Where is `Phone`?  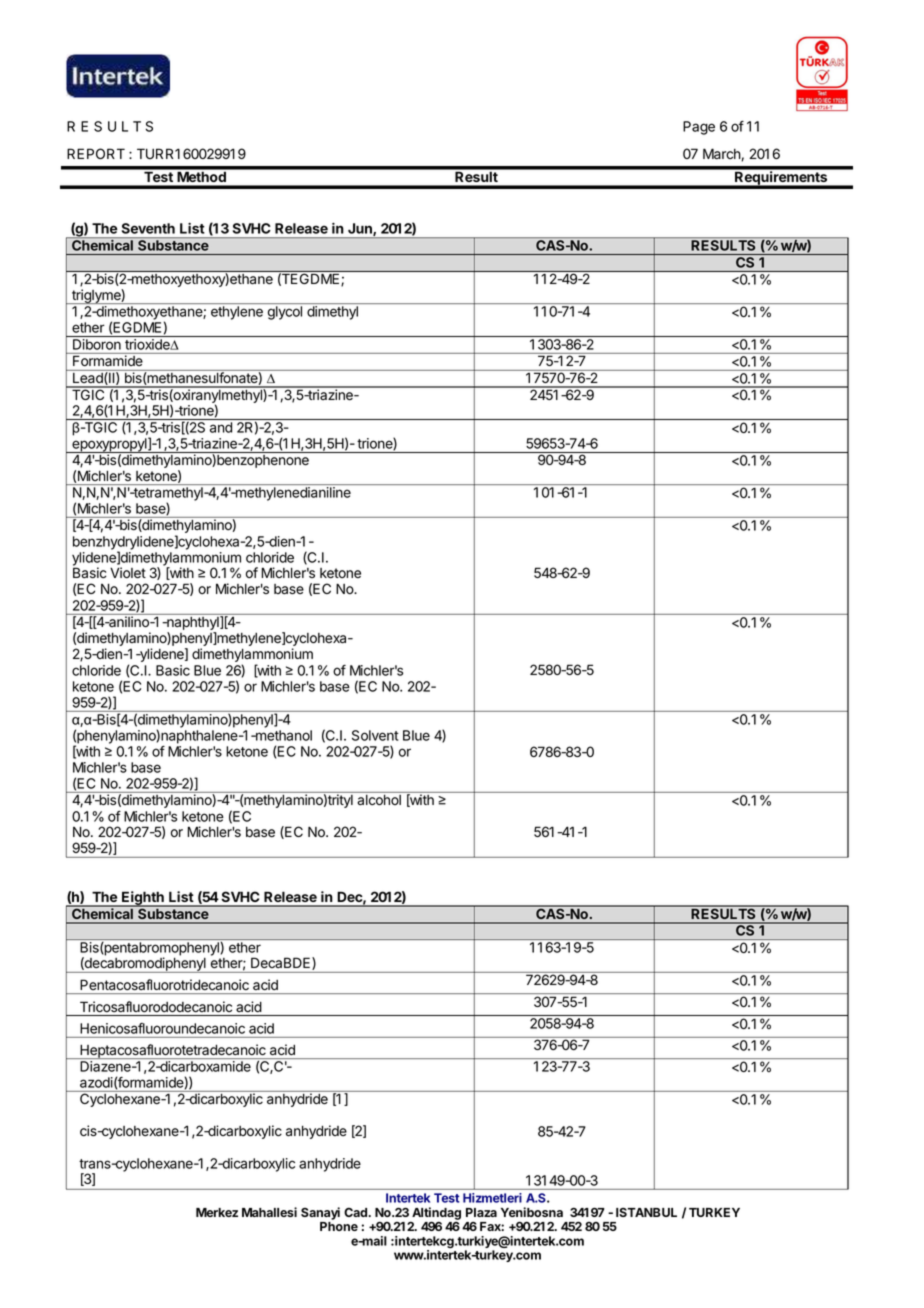 Phone is located at coordinates (339, 1226).
